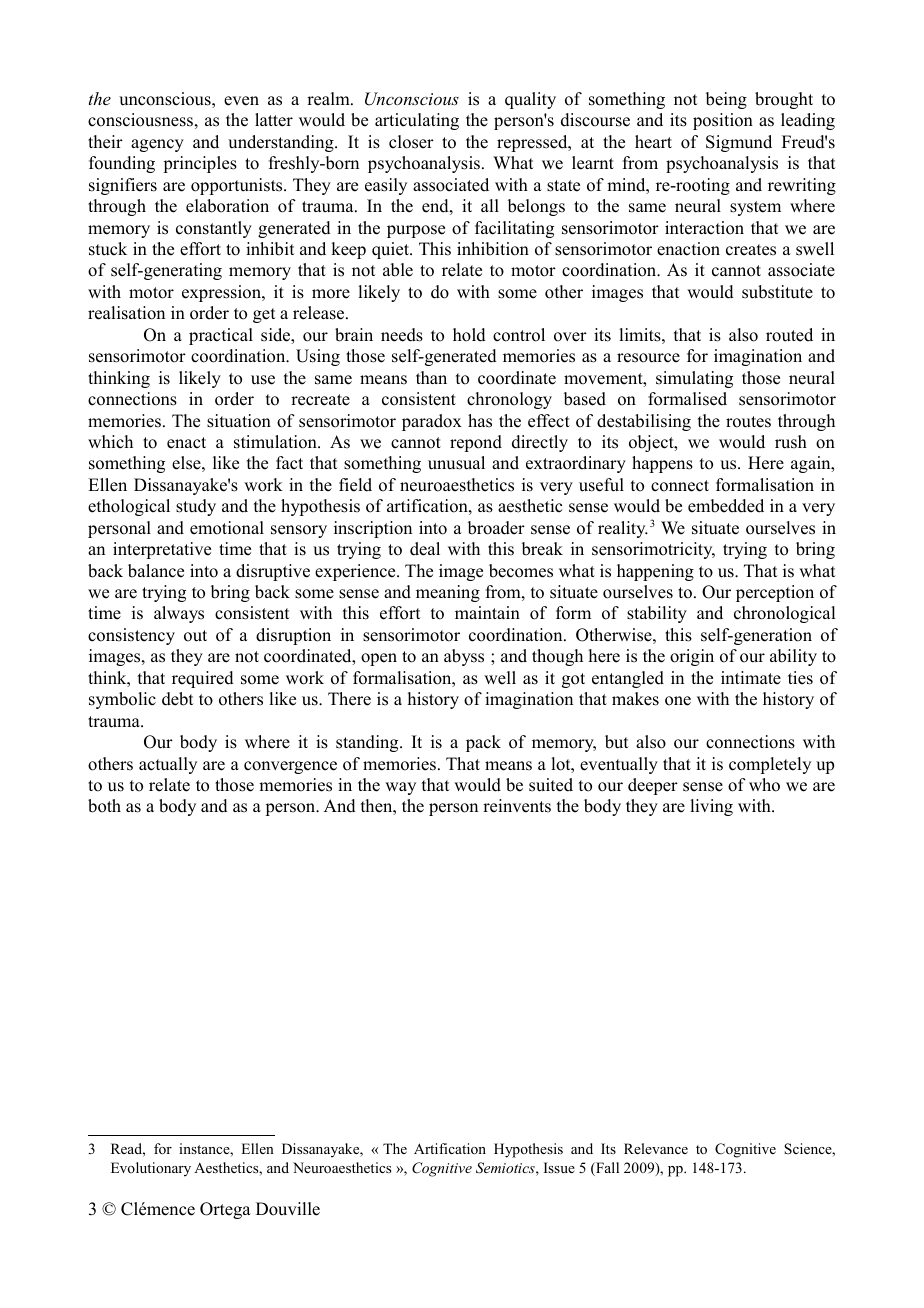 This image has height=1308, width=924. I want to click on articulating, so click(417, 121).
